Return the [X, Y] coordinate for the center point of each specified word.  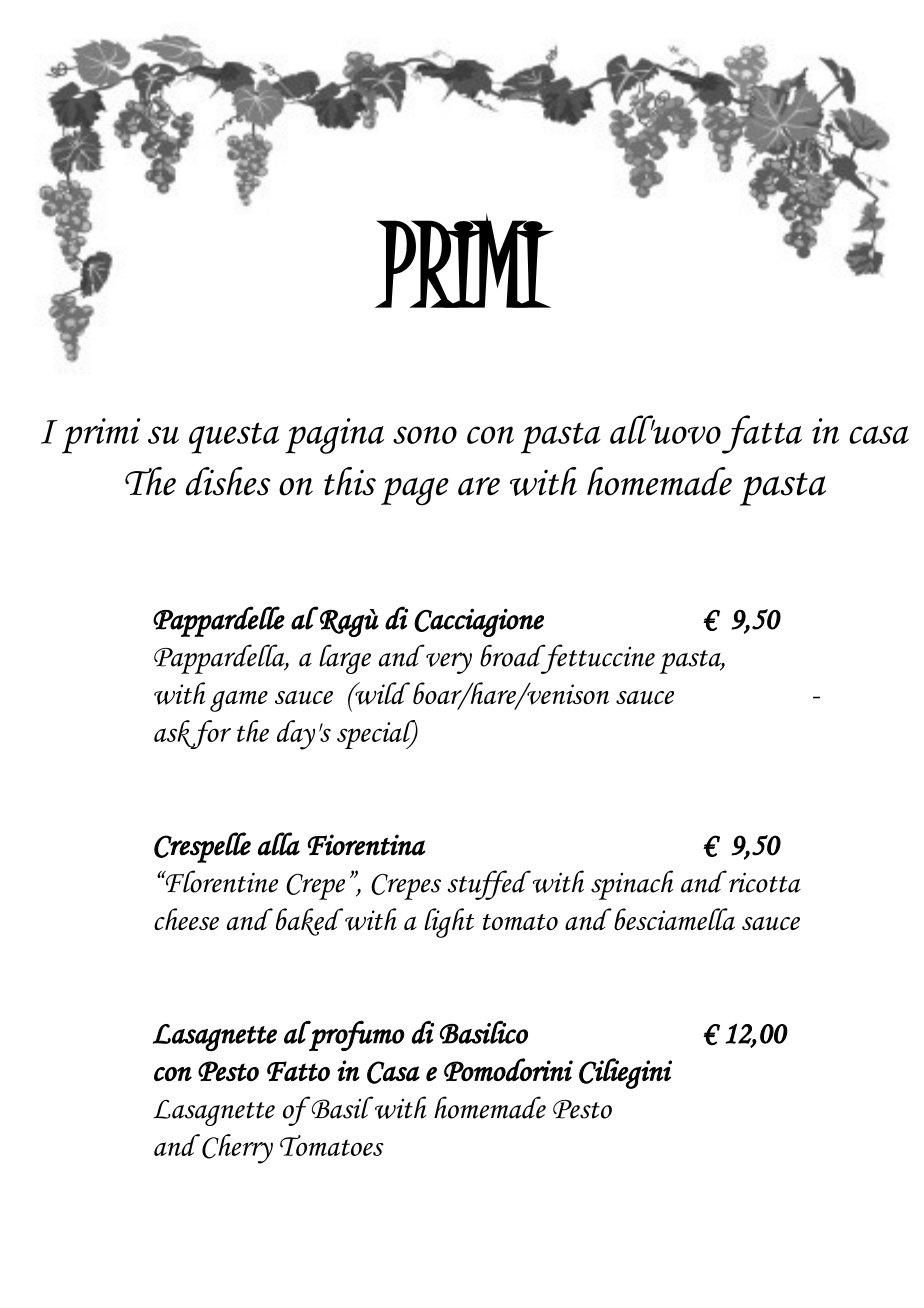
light [449, 923]
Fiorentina [367, 845]
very [449, 663]
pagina [334, 436]
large [345, 659]
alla [279, 844]
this [350, 481]
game [239, 701]
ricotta [765, 883]
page [415, 491]
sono [425, 435]
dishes [227, 481]
